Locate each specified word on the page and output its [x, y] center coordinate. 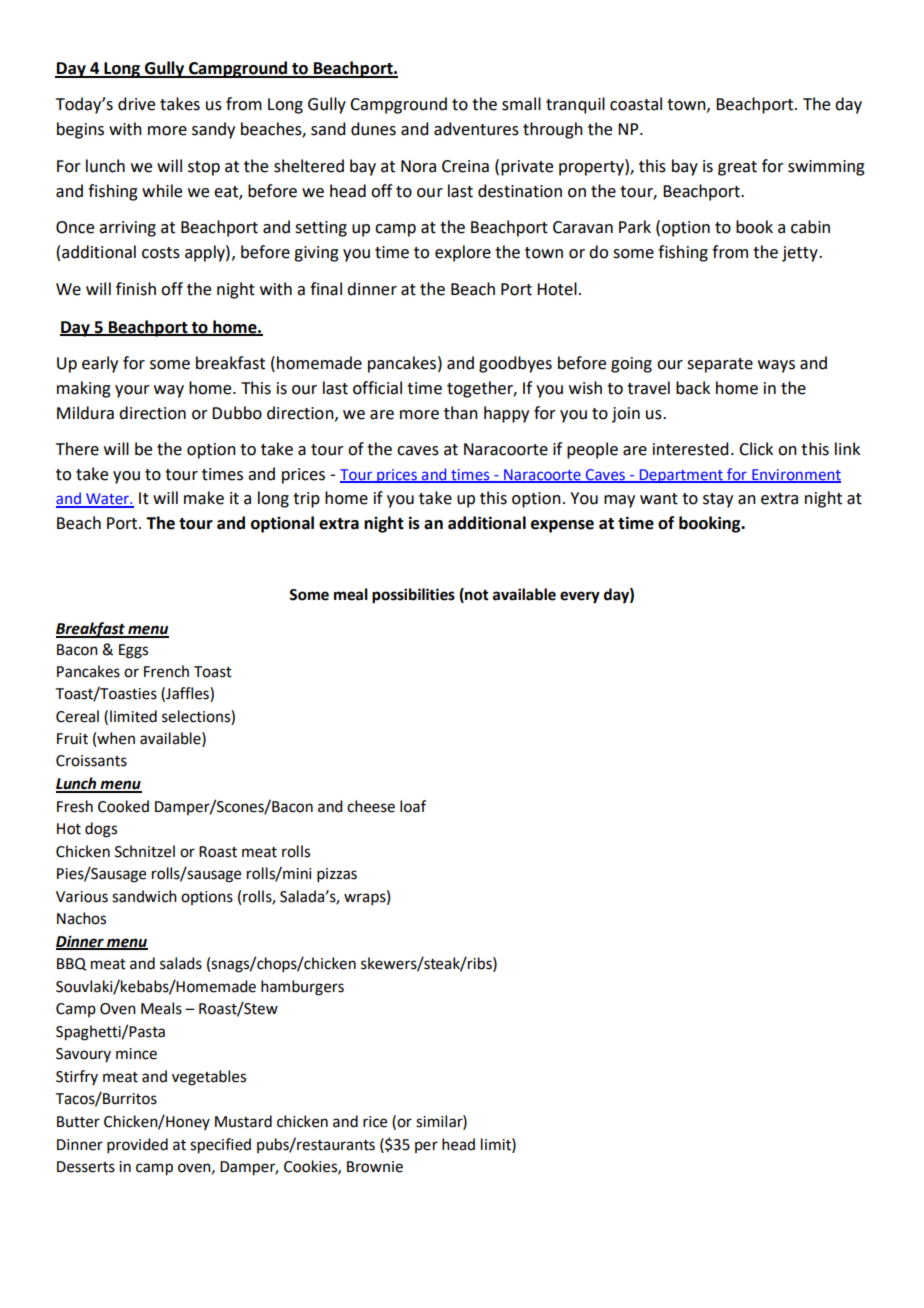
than [461, 413]
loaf [413, 806]
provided [137, 1145]
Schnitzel [145, 851]
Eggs [133, 651]
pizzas [337, 875]
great [737, 168]
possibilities [413, 596]
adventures [476, 129]
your [132, 391]
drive [136, 104]
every [580, 597]
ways [776, 366]
